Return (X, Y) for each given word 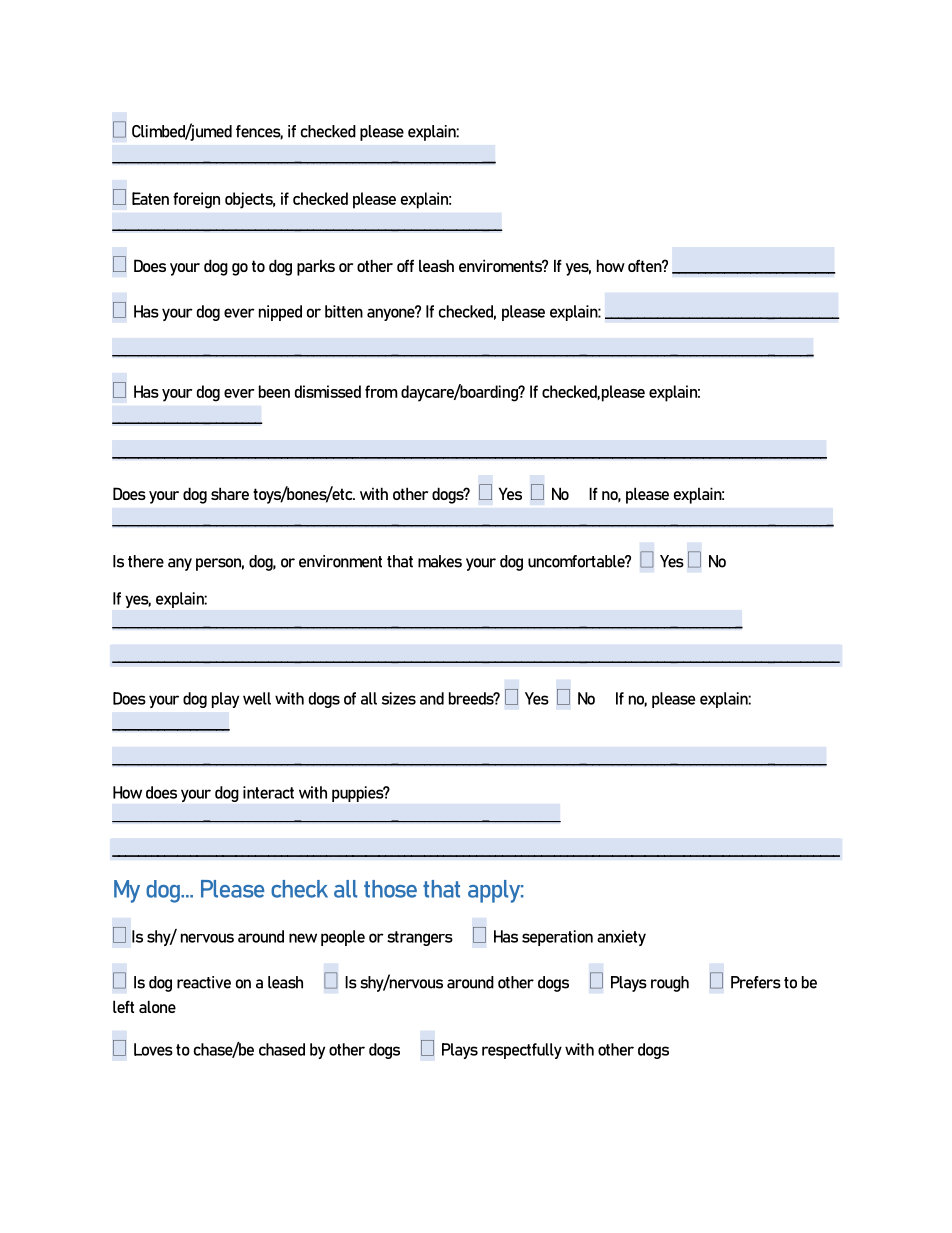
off (405, 265)
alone (157, 1006)
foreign (196, 200)
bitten (344, 311)
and (432, 698)
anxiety (621, 938)
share (230, 493)
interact (268, 792)
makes (440, 561)
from (381, 391)
